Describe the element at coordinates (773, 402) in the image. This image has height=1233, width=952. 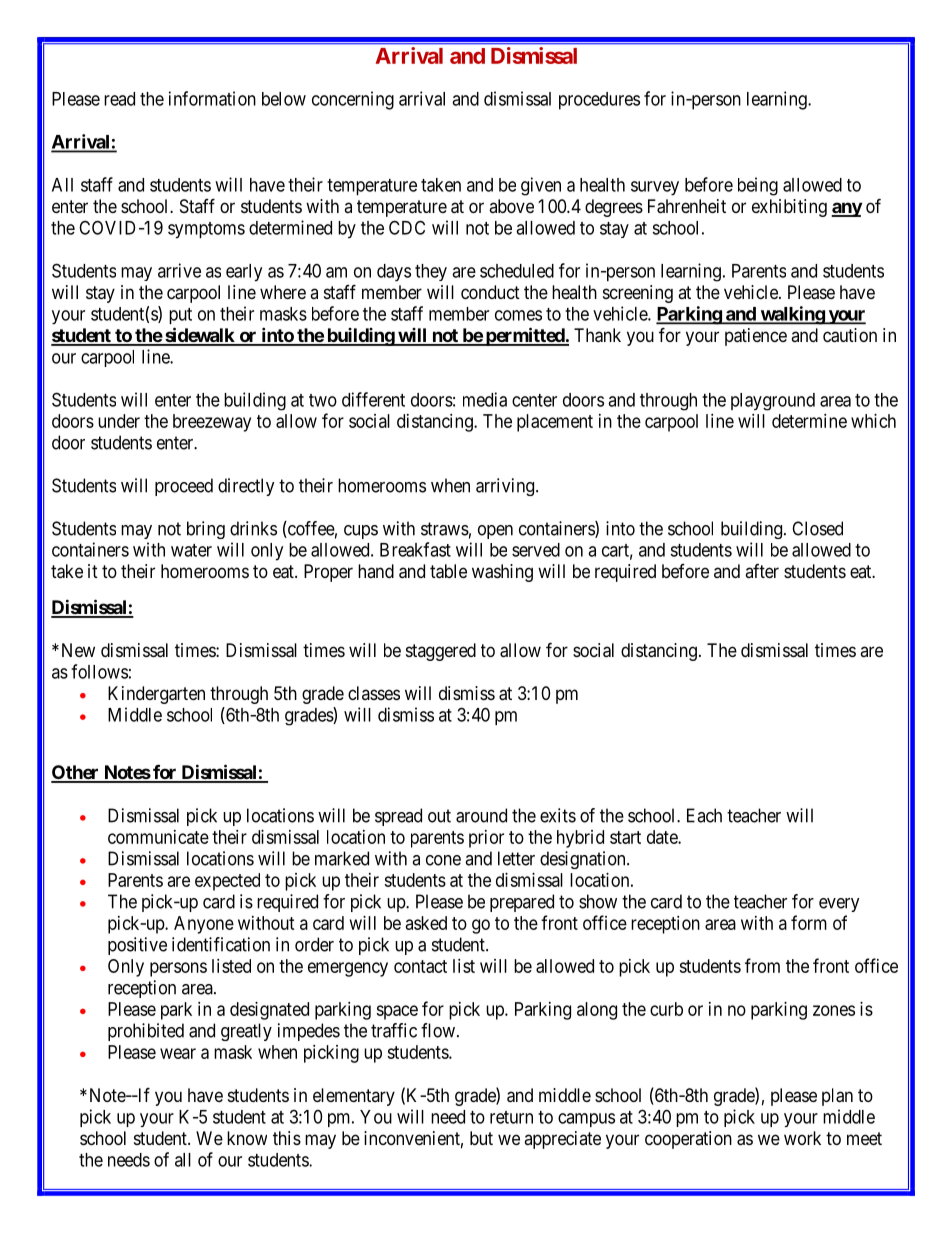
I see `playground` at that location.
